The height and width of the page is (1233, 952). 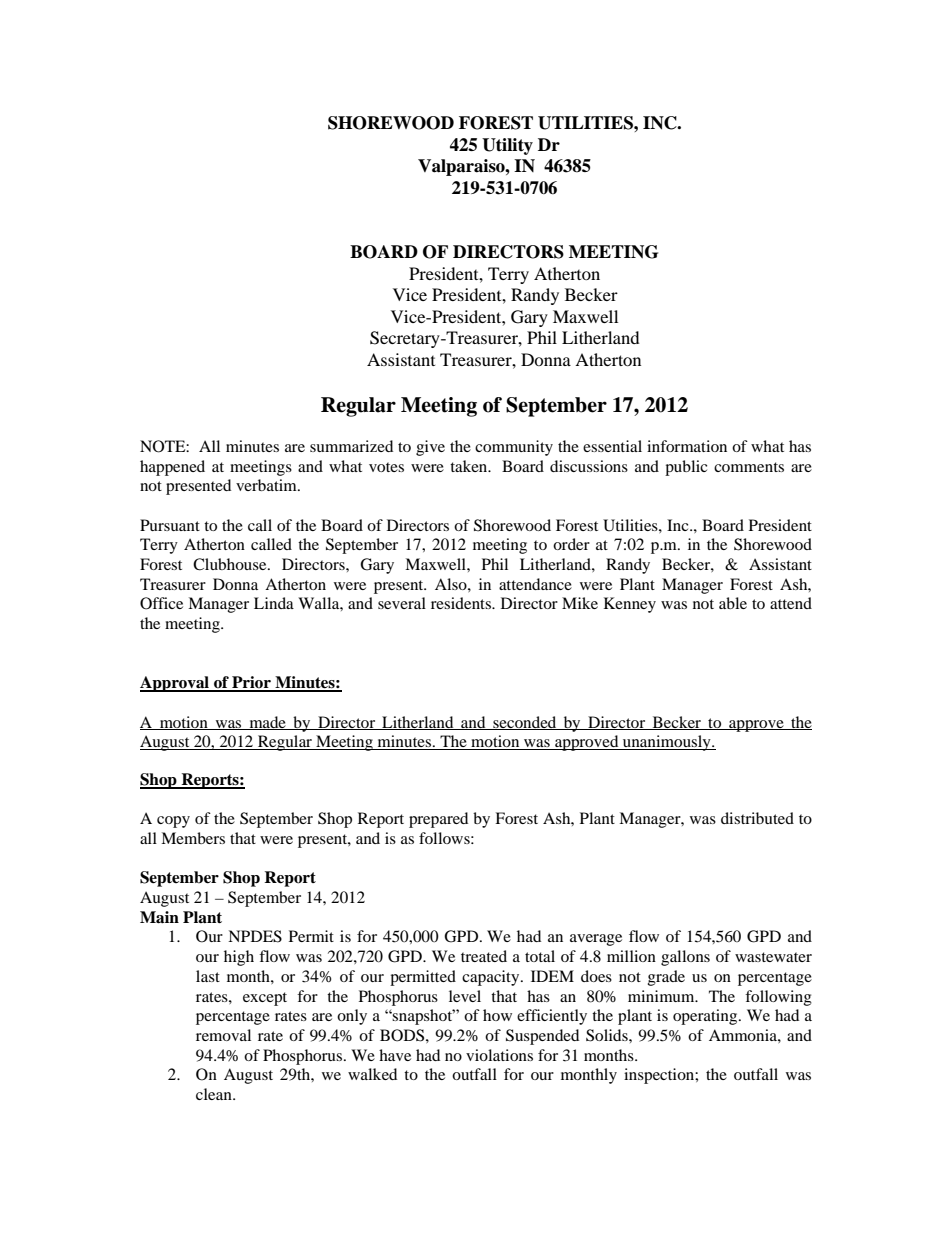 I want to click on Utility, so click(x=507, y=146).
